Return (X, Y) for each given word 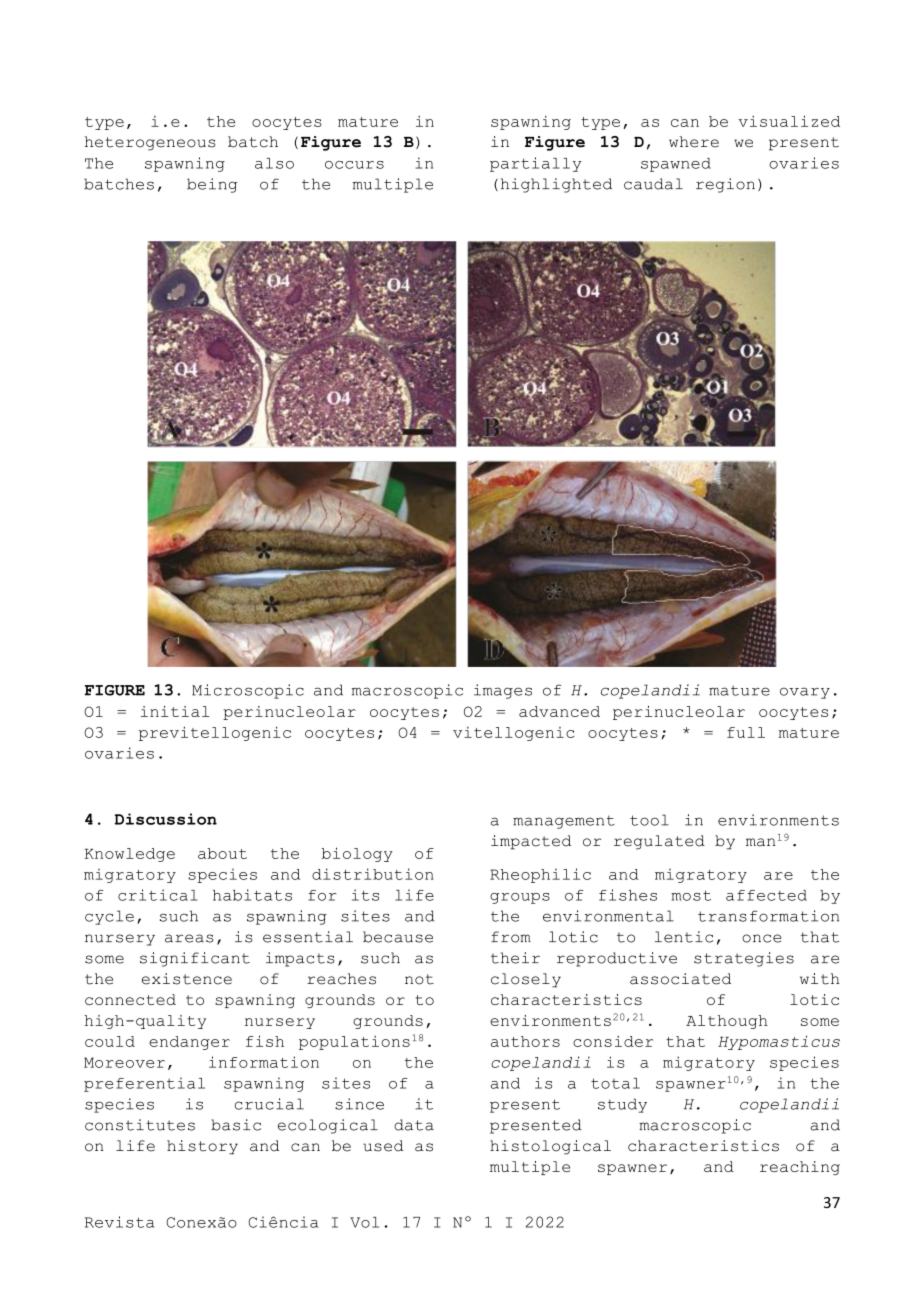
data (414, 1125)
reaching (800, 1168)
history (202, 1147)
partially (535, 164)
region (725, 185)
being (212, 185)
